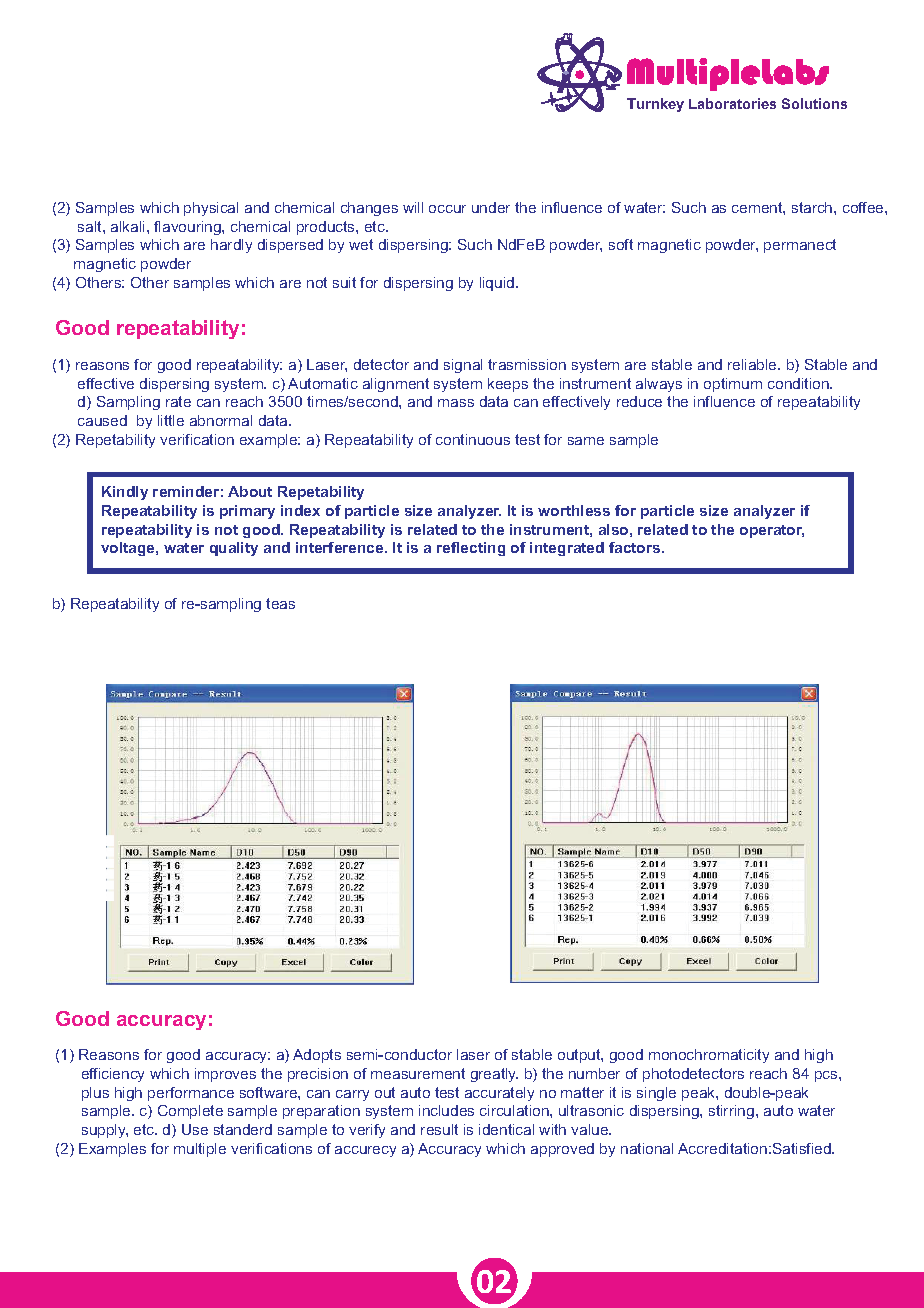 The width and height of the document is (924, 1308). Describe the element at coordinates (772, 531) in the document. I see `operator` at that location.
